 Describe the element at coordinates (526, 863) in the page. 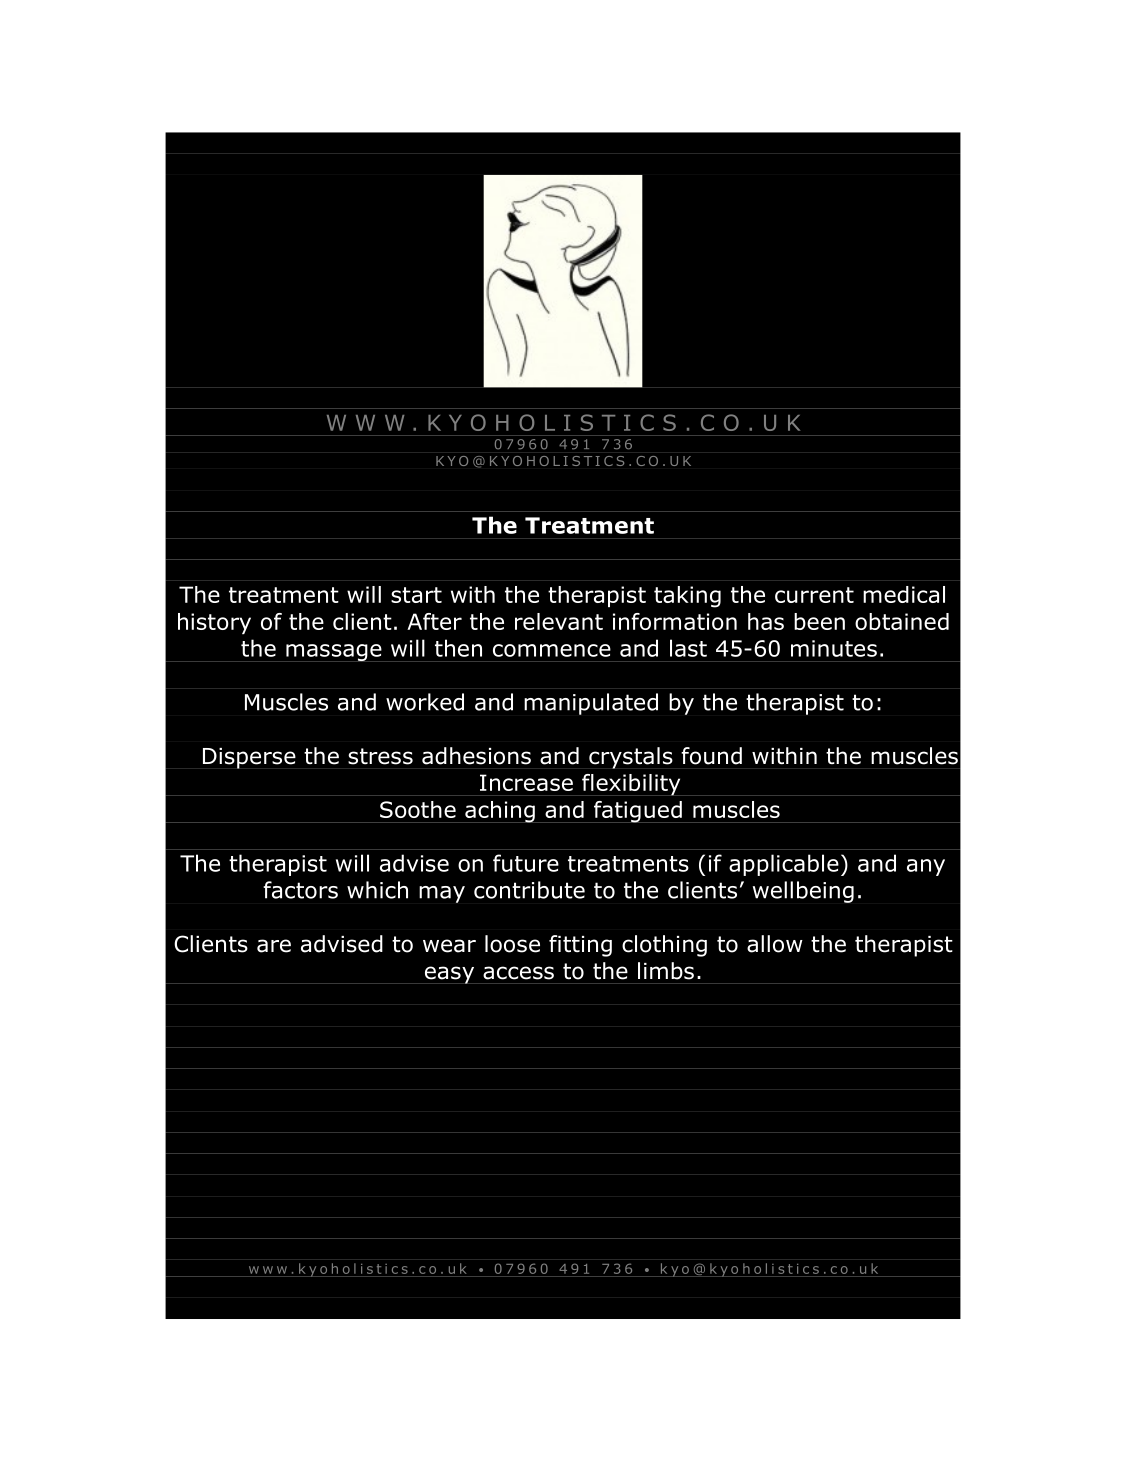

I see `future` at that location.
